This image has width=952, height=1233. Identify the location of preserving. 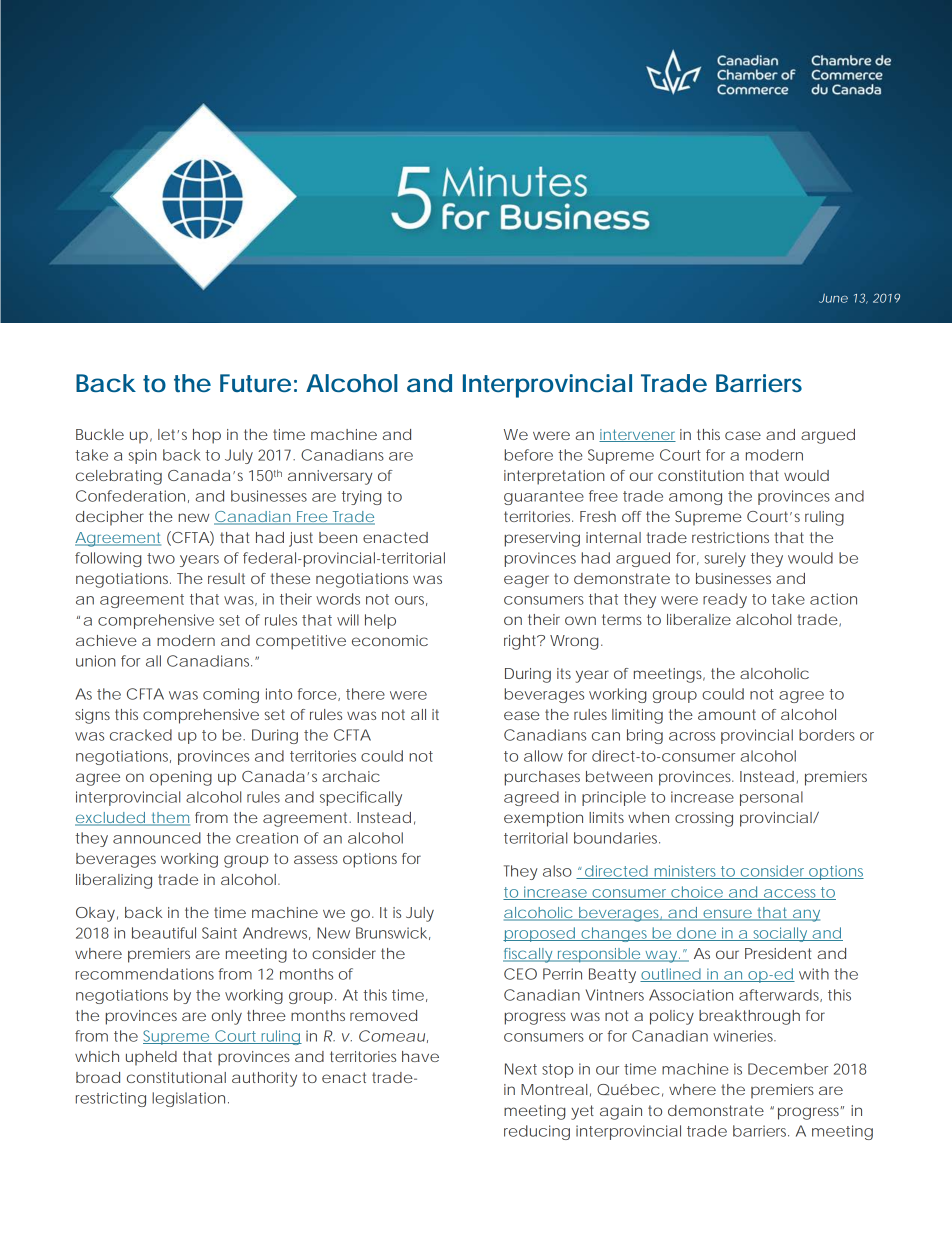
(542, 539).
